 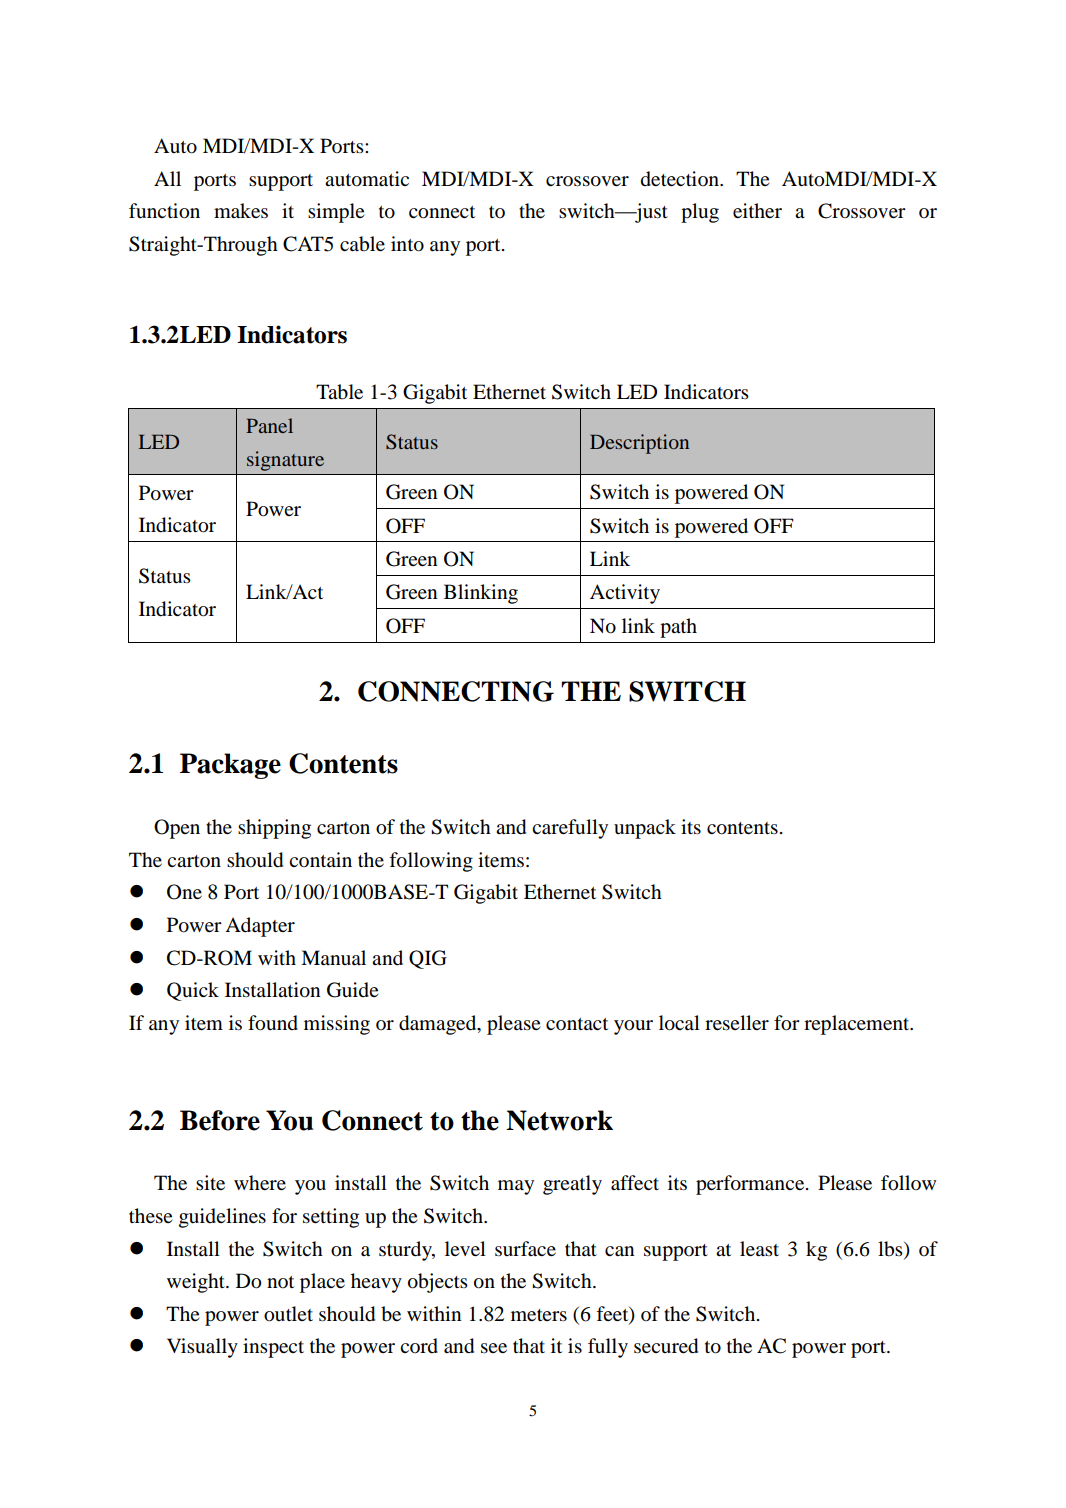 What do you see at coordinates (759, 1249) in the screenshot?
I see `least` at bounding box center [759, 1249].
